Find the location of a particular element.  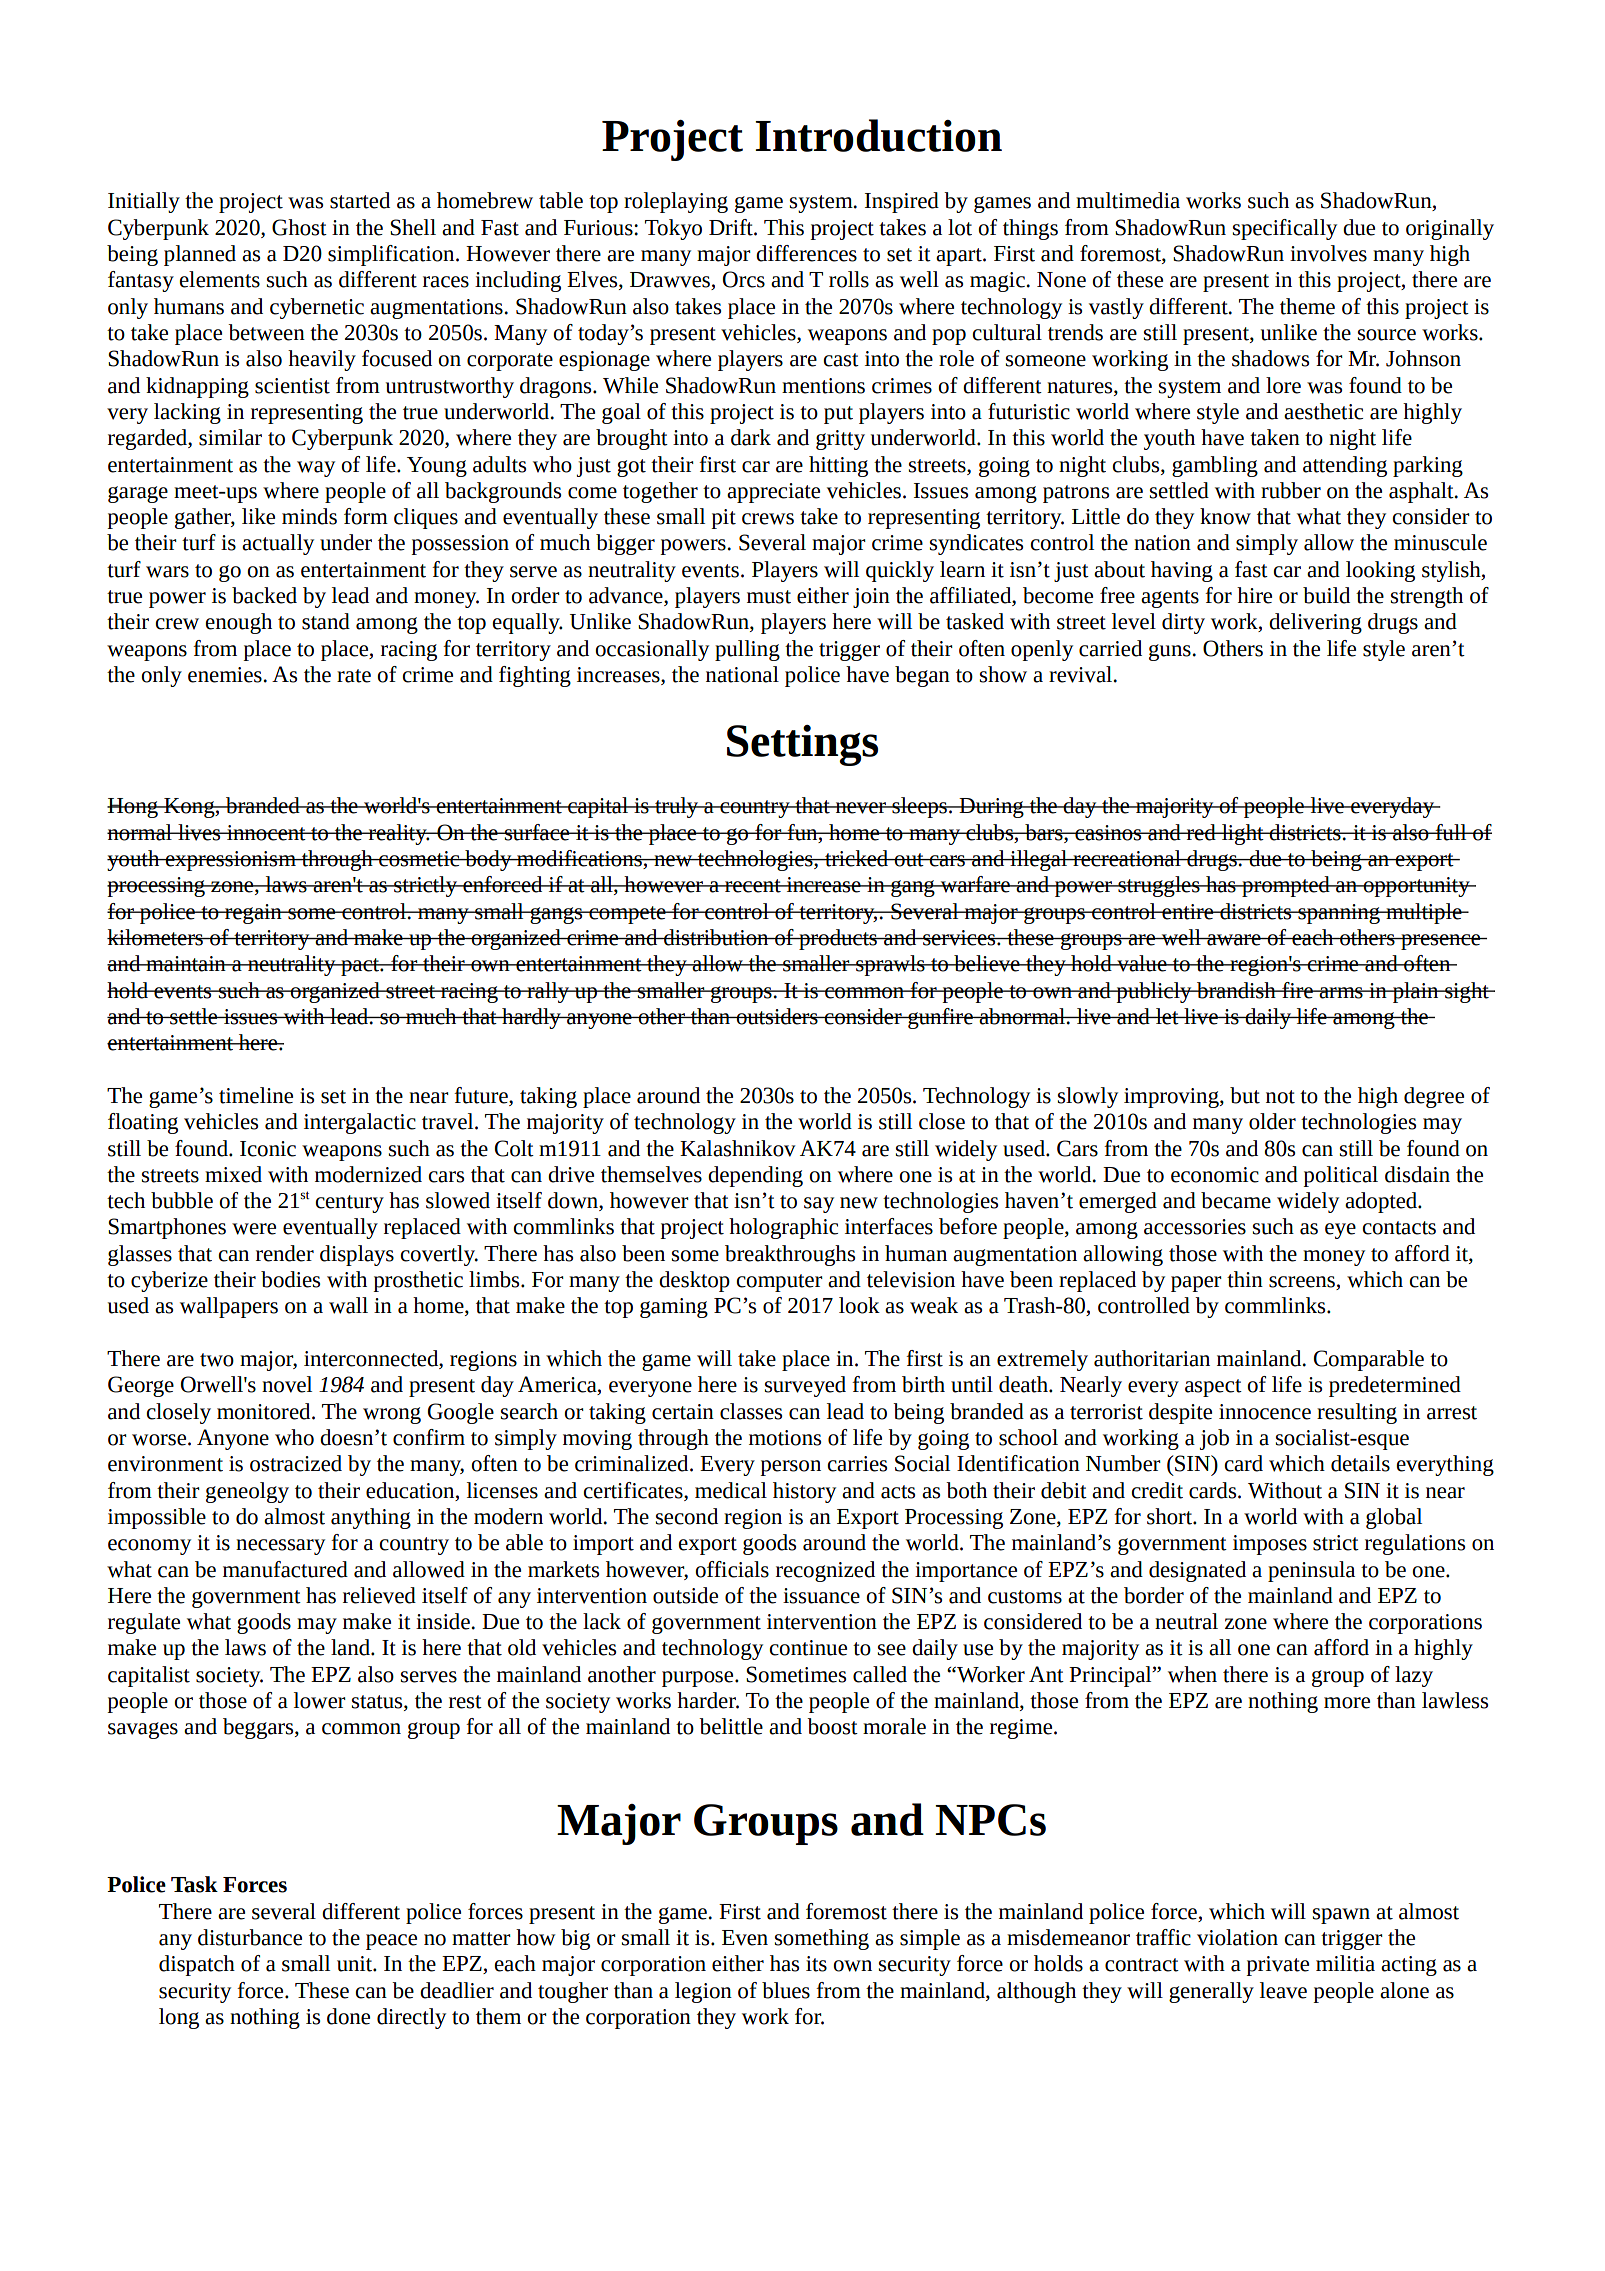

novel is located at coordinates (287, 1384).
